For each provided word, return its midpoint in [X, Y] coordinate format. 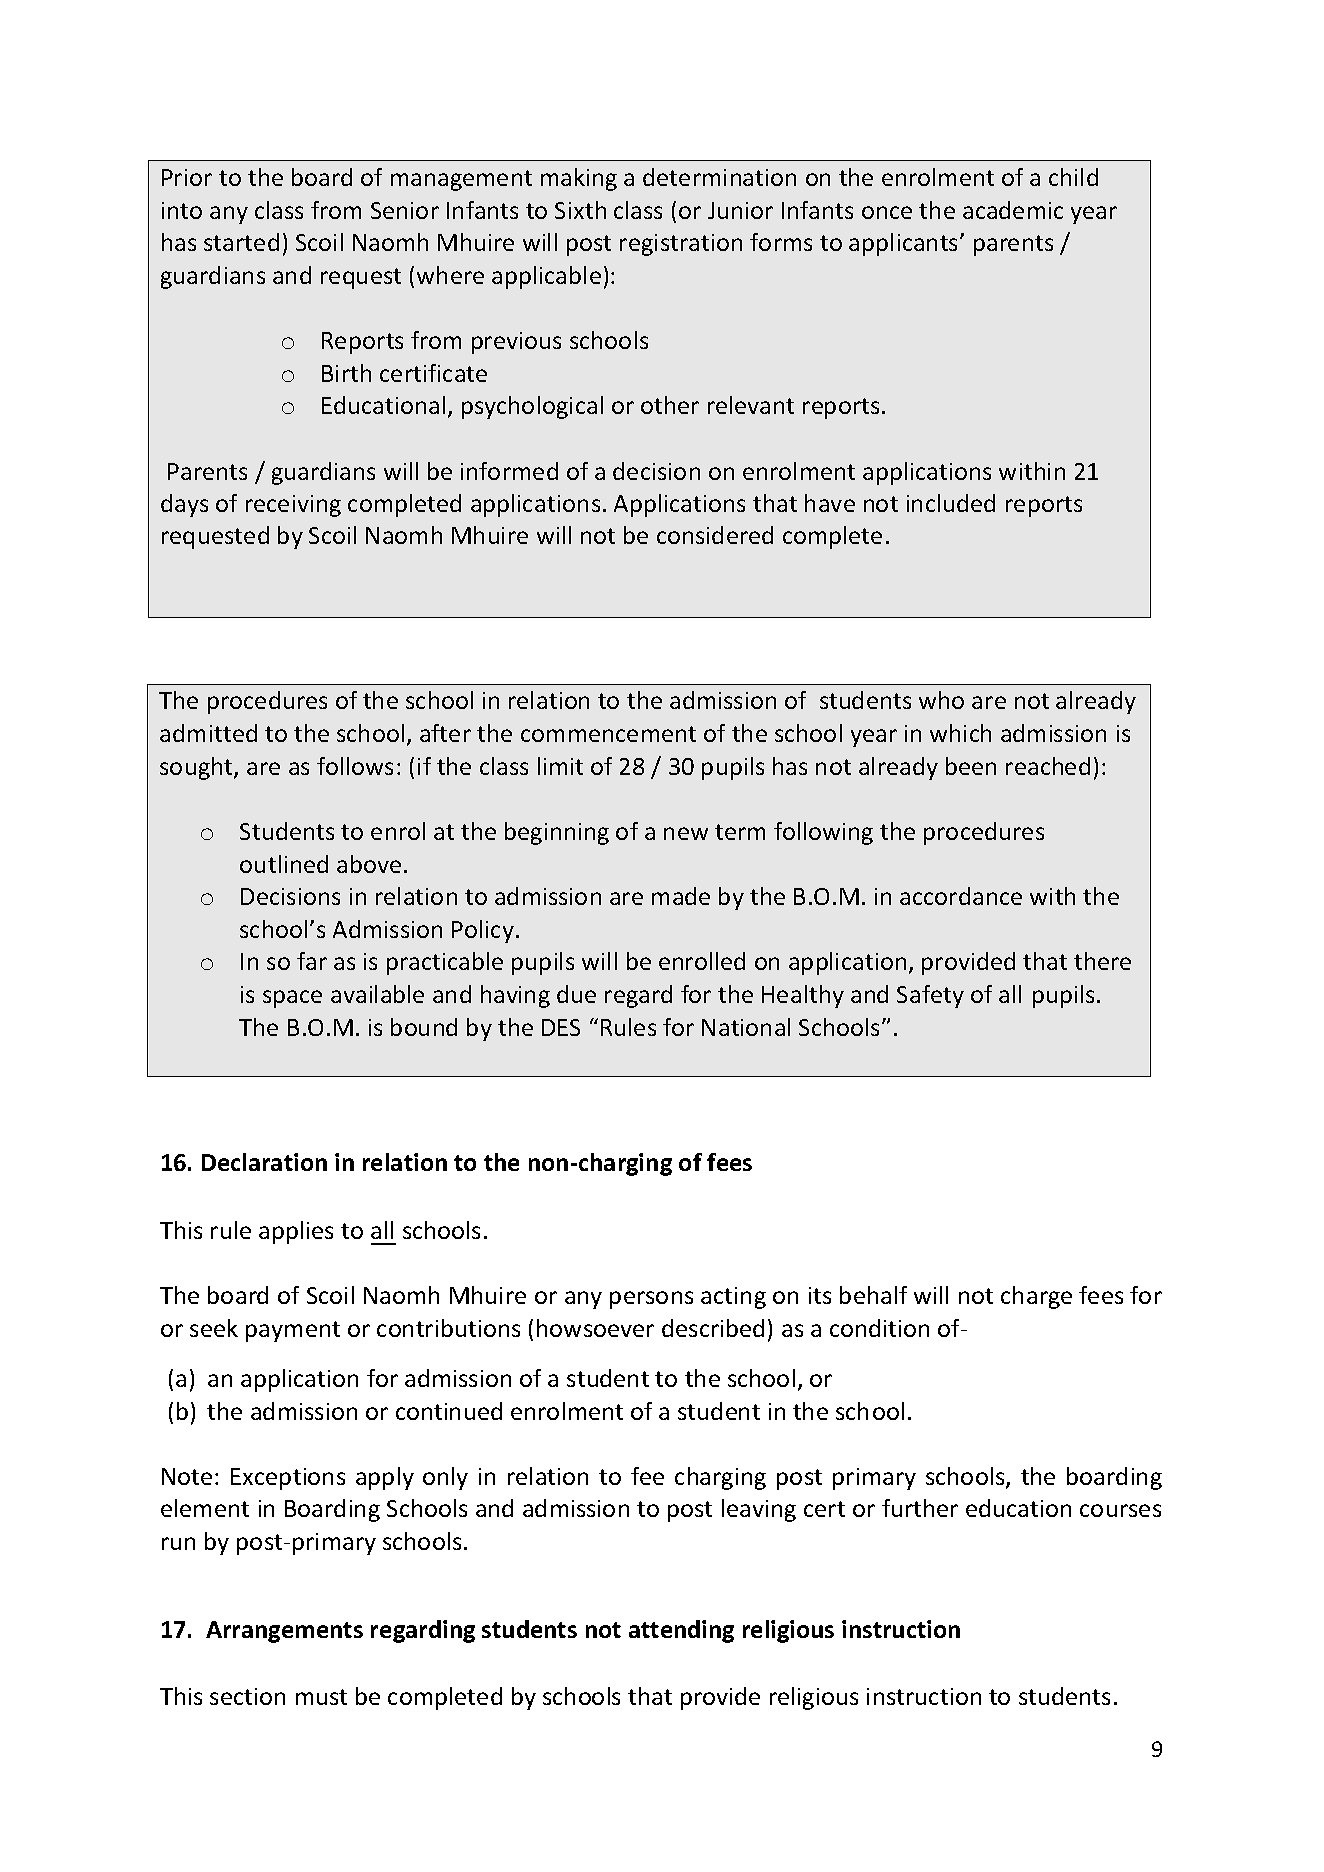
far [312, 961]
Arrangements [284, 1632]
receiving [293, 506]
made [681, 896]
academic [1013, 210]
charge [1036, 1297]
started [241, 242]
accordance [961, 896]
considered [715, 535]
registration [681, 245]
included [951, 503]
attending [681, 1631]
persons [651, 1300]
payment [293, 1331]
